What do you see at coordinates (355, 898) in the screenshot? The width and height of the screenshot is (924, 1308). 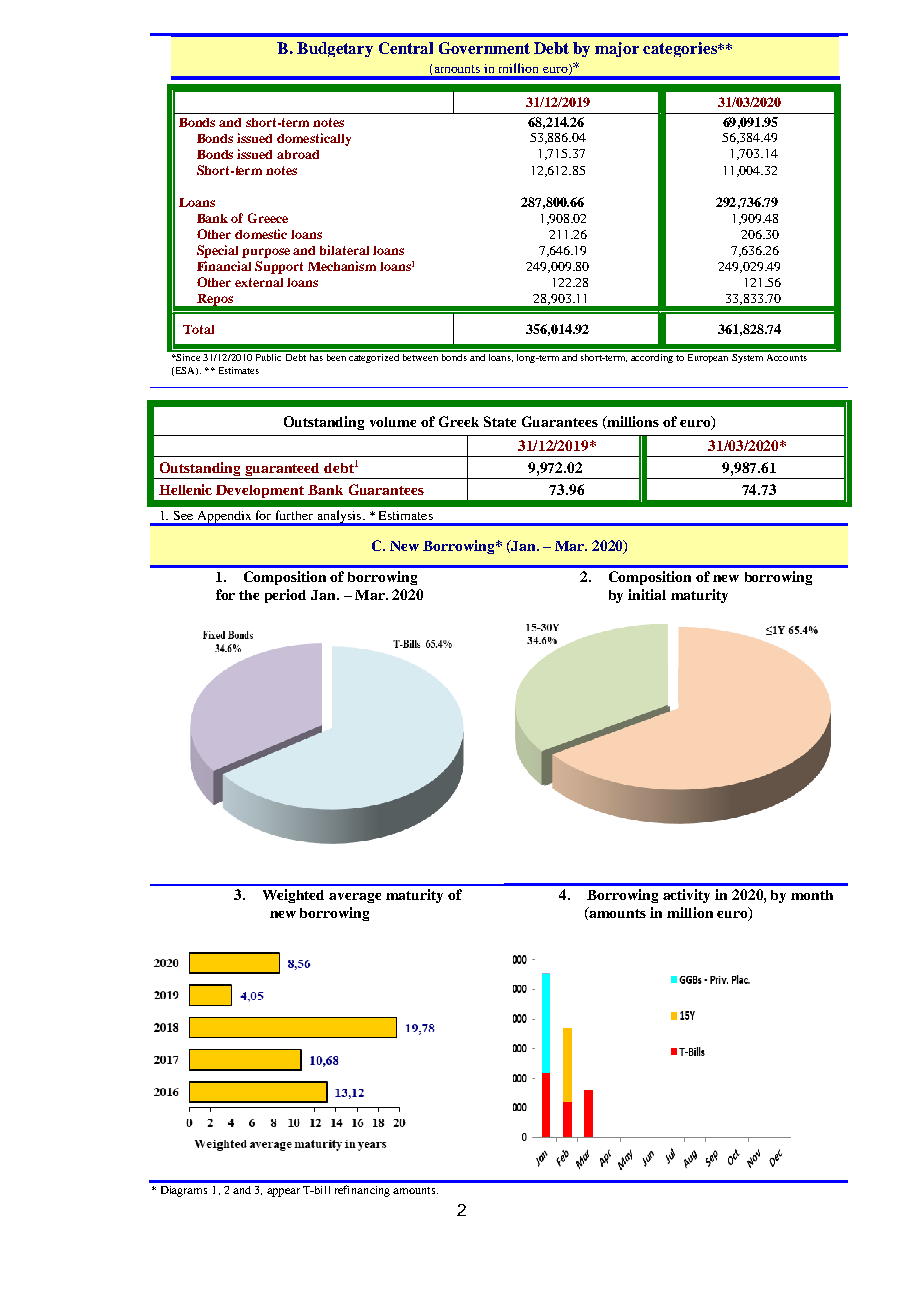 I see `average` at bounding box center [355, 898].
